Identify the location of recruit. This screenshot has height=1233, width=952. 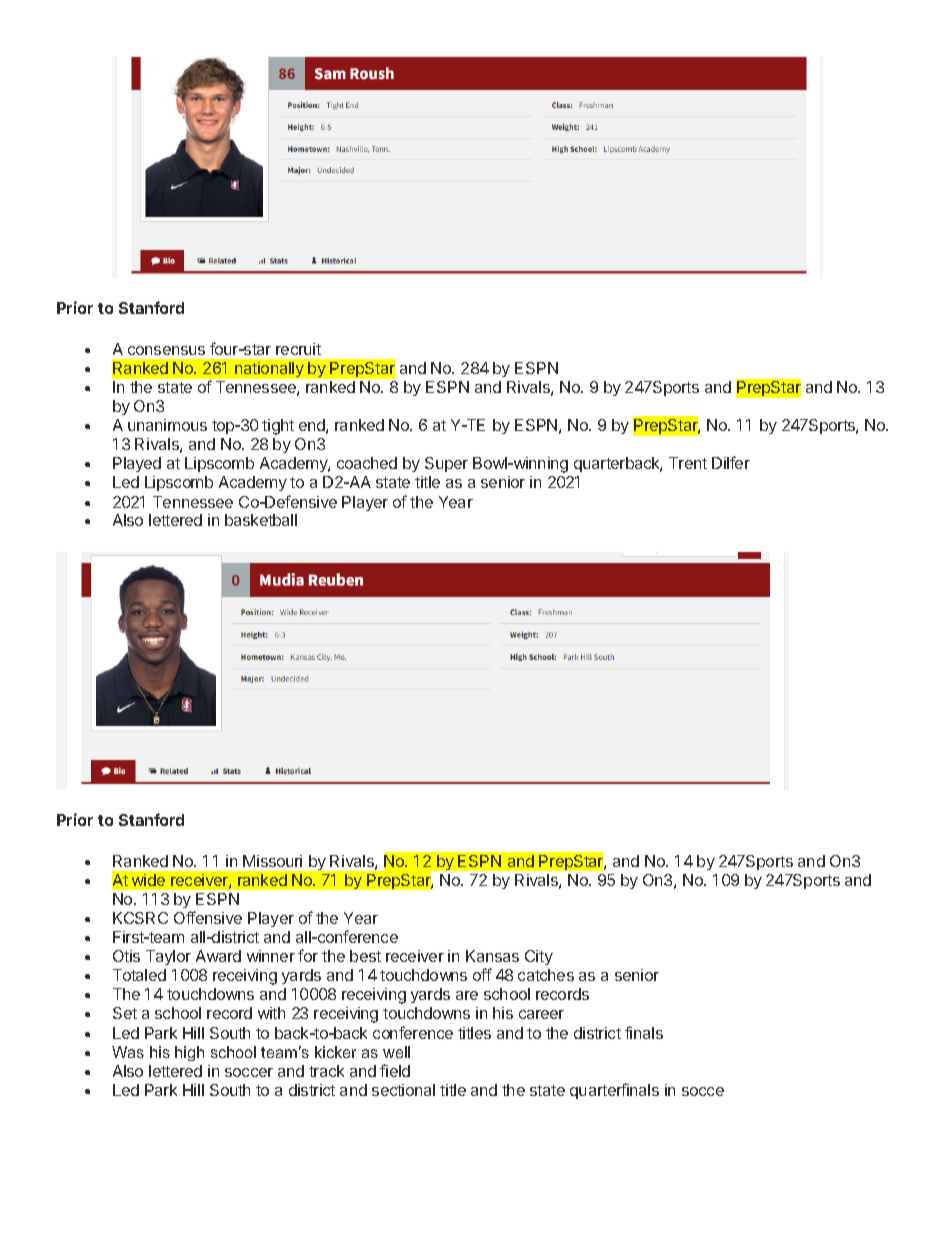
(298, 349).
